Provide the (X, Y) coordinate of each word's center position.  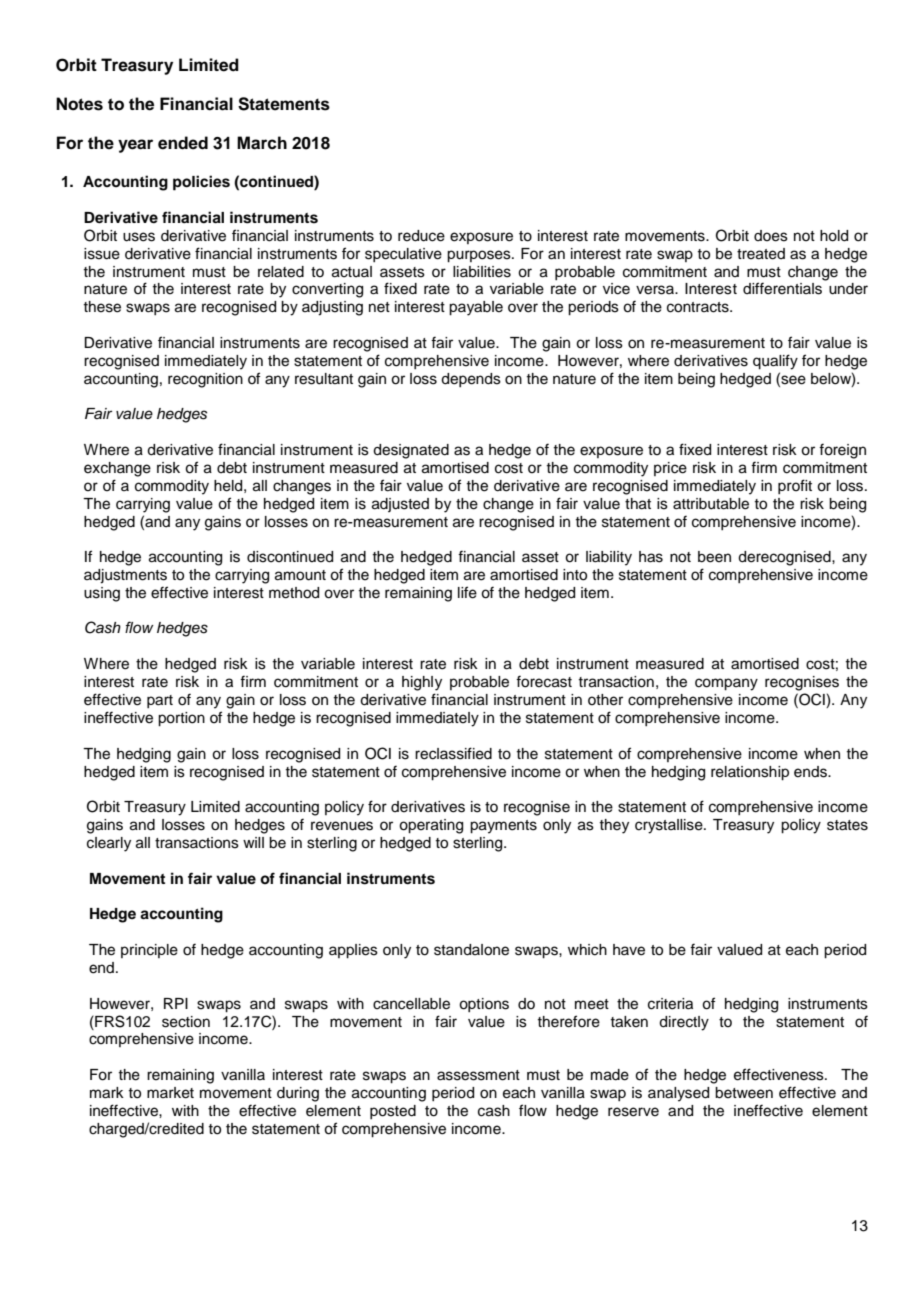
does (771, 236)
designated (411, 451)
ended (183, 143)
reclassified (453, 753)
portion (181, 719)
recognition (205, 380)
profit (795, 486)
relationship (750, 773)
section (186, 1022)
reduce (421, 236)
